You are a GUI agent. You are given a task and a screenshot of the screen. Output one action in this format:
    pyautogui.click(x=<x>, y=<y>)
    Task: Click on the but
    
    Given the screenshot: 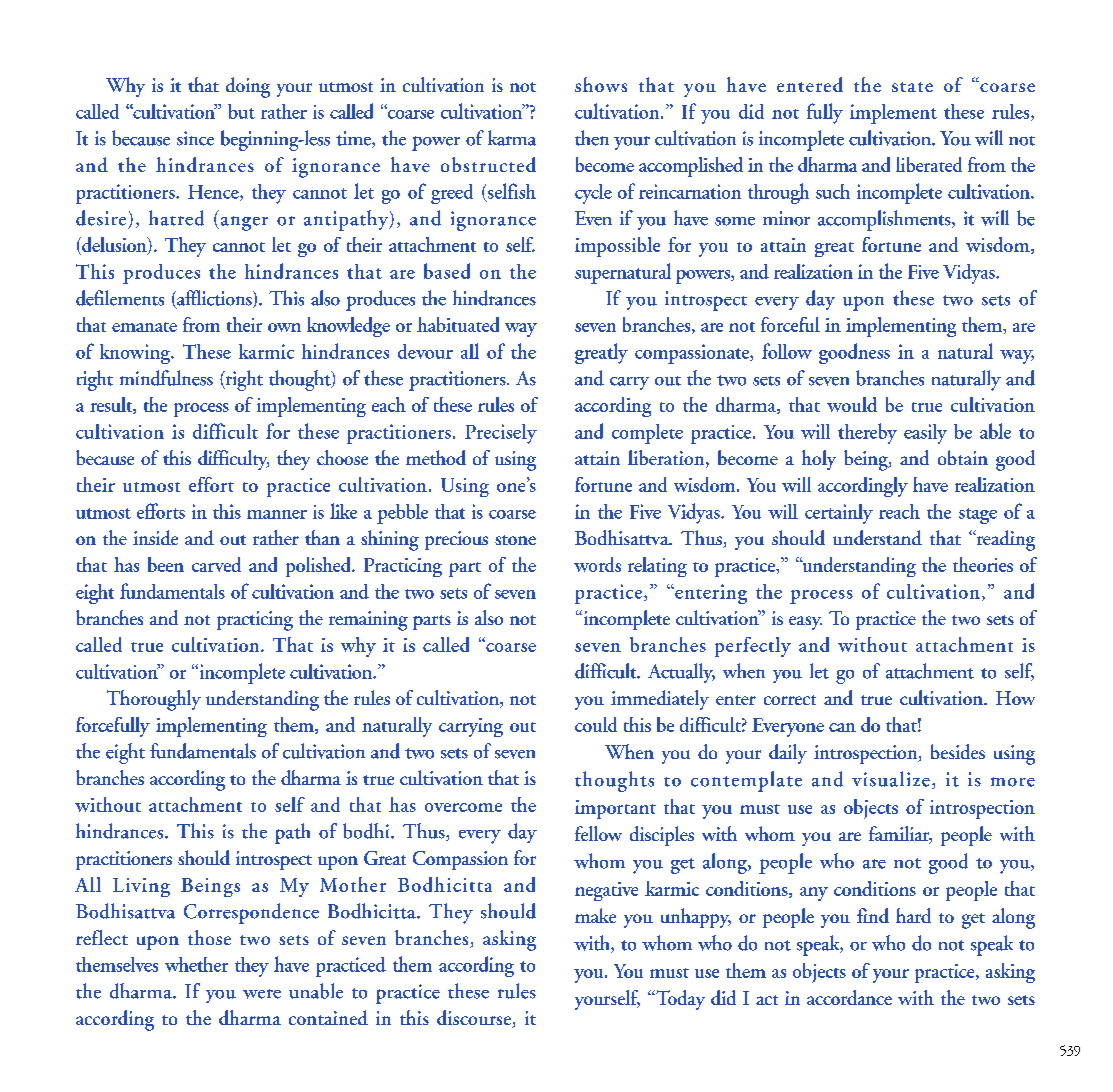 What is the action you would take?
    pyautogui.click(x=241, y=111)
